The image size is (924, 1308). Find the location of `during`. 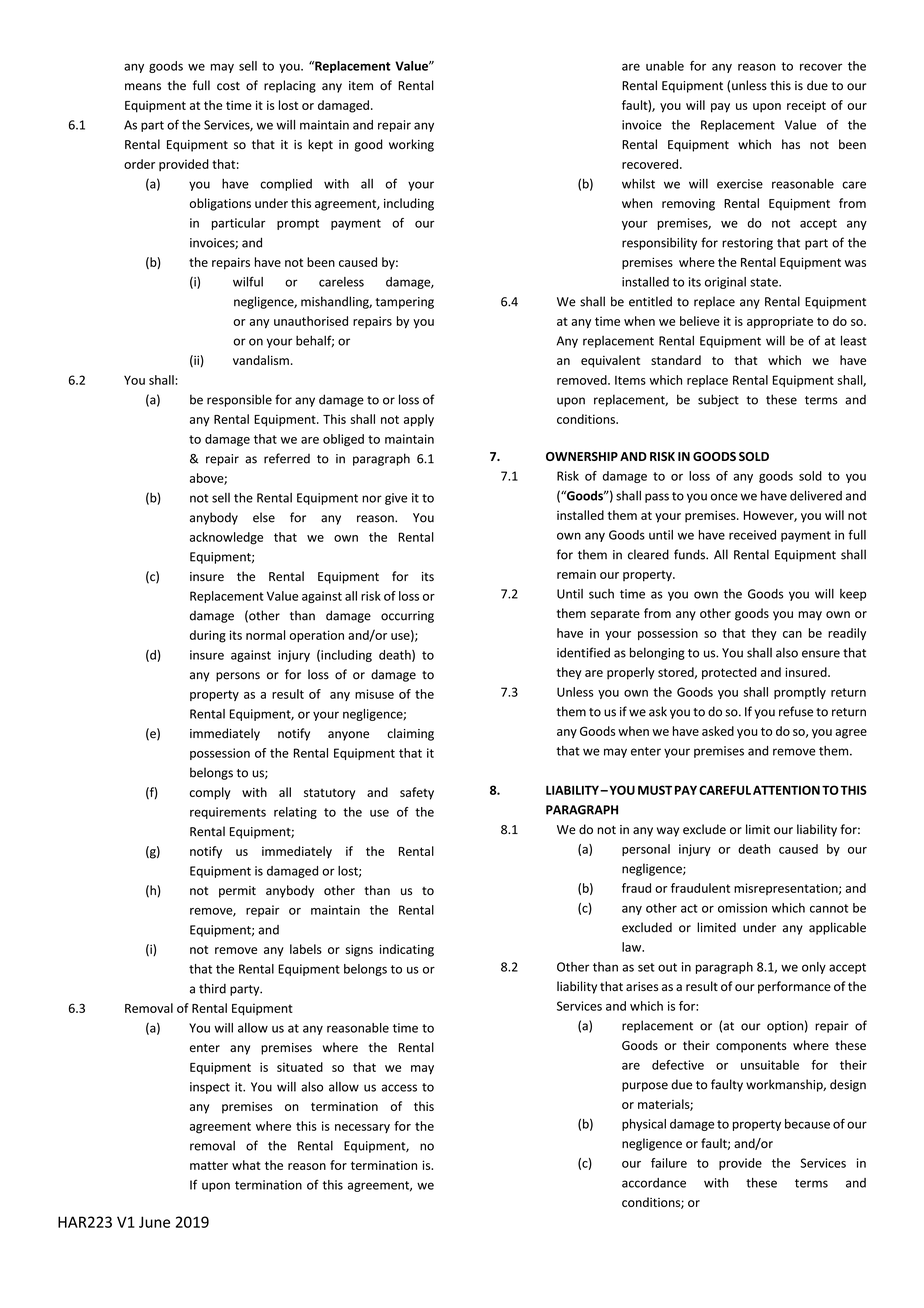

during is located at coordinates (208, 636).
